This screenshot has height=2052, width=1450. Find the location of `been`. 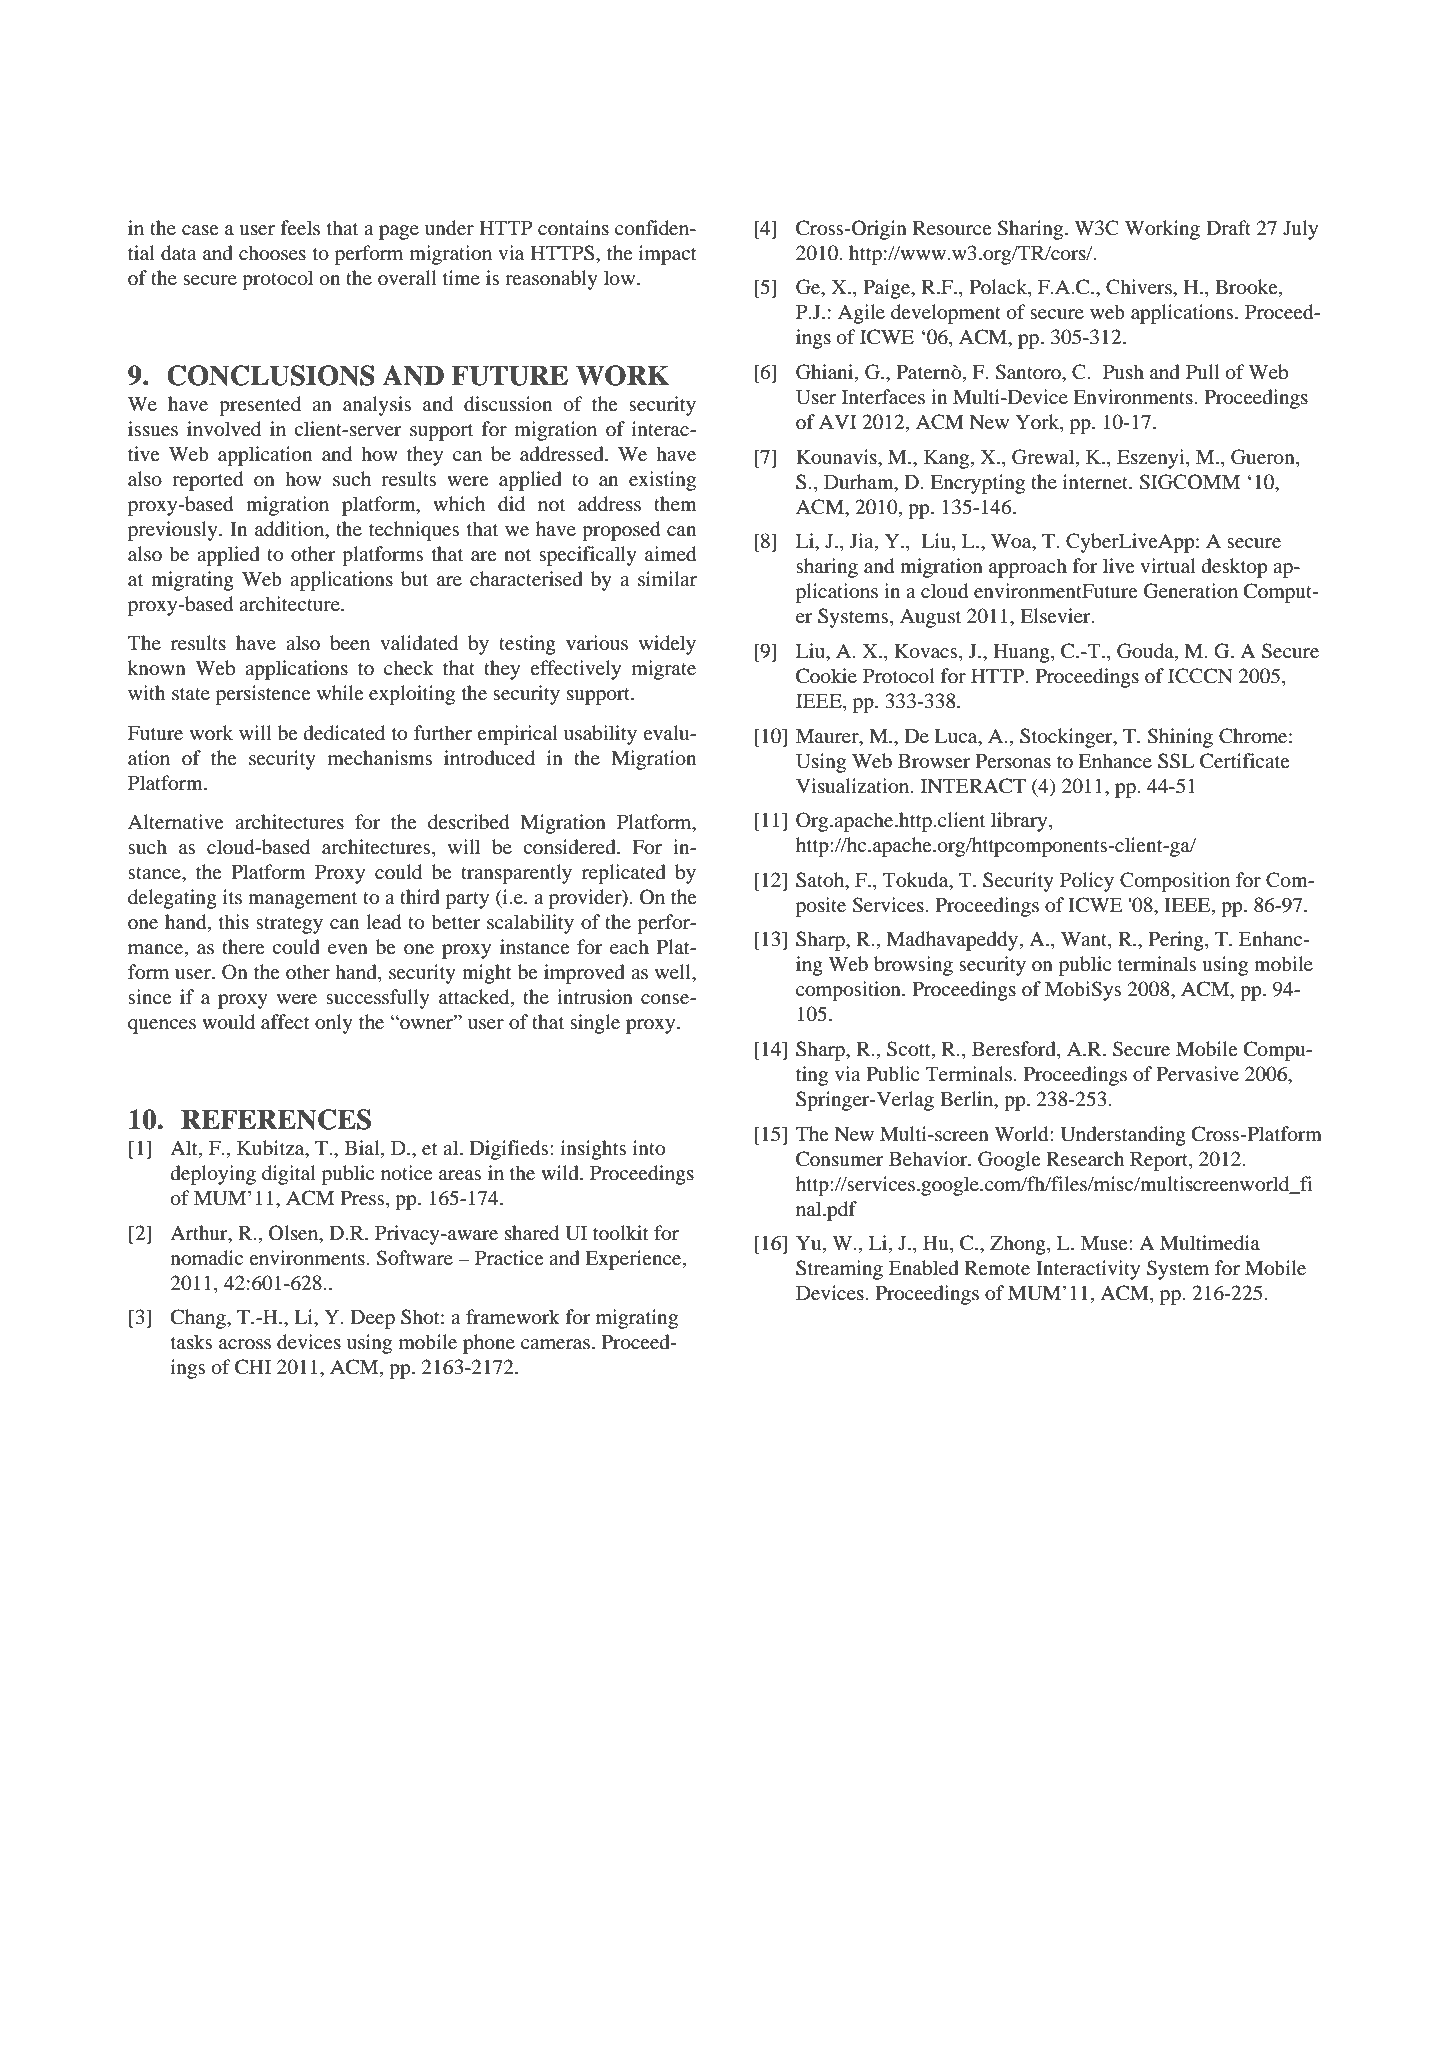

been is located at coordinates (350, 643).
